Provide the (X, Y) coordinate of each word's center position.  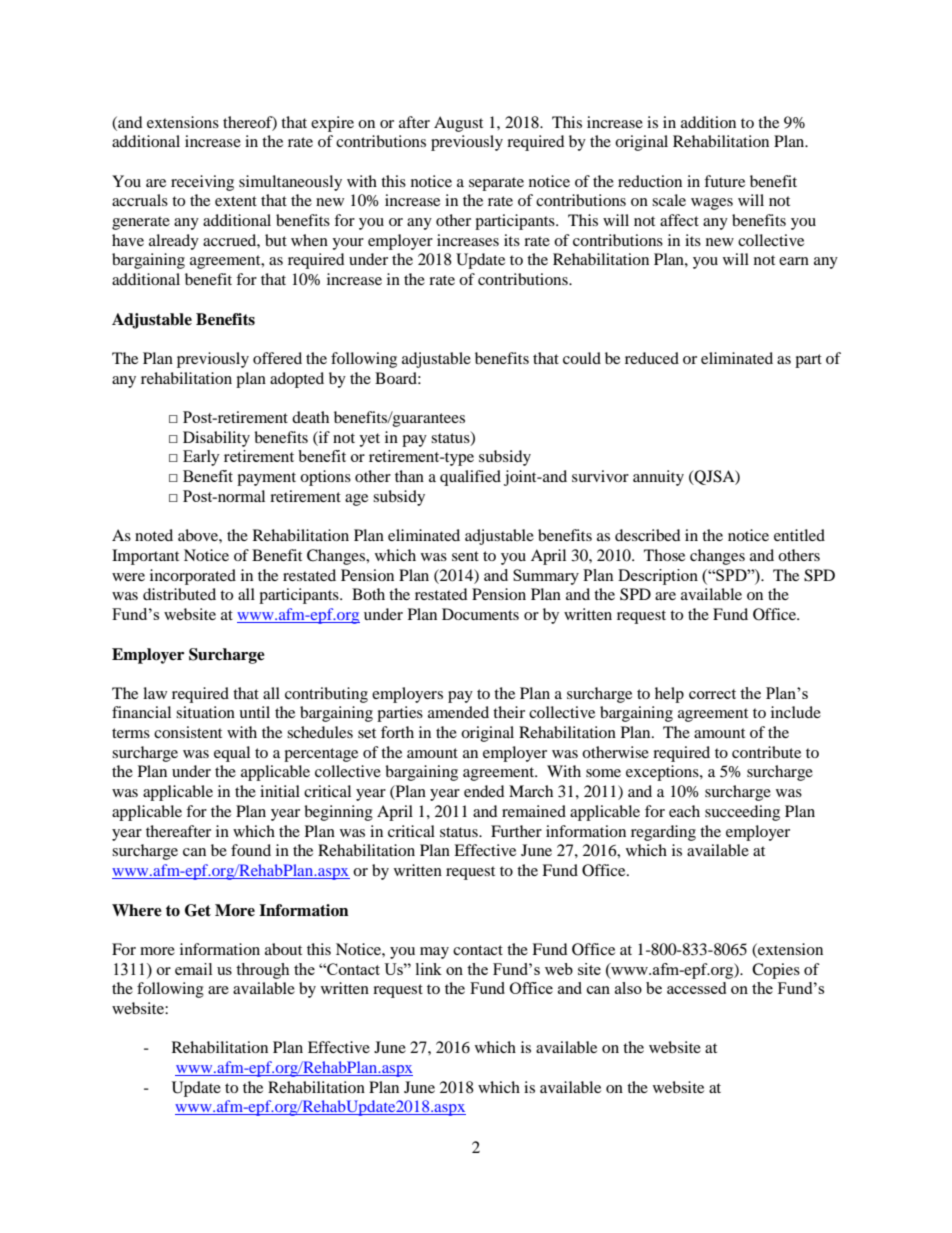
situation (205, 712)
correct (712, 694)
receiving (202, 183)
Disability (216, 439)
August (458, 124)
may (434, 953)
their (509, 712)
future (724, 181)
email (193, 969)
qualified (470, 478)
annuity (658, 478)
